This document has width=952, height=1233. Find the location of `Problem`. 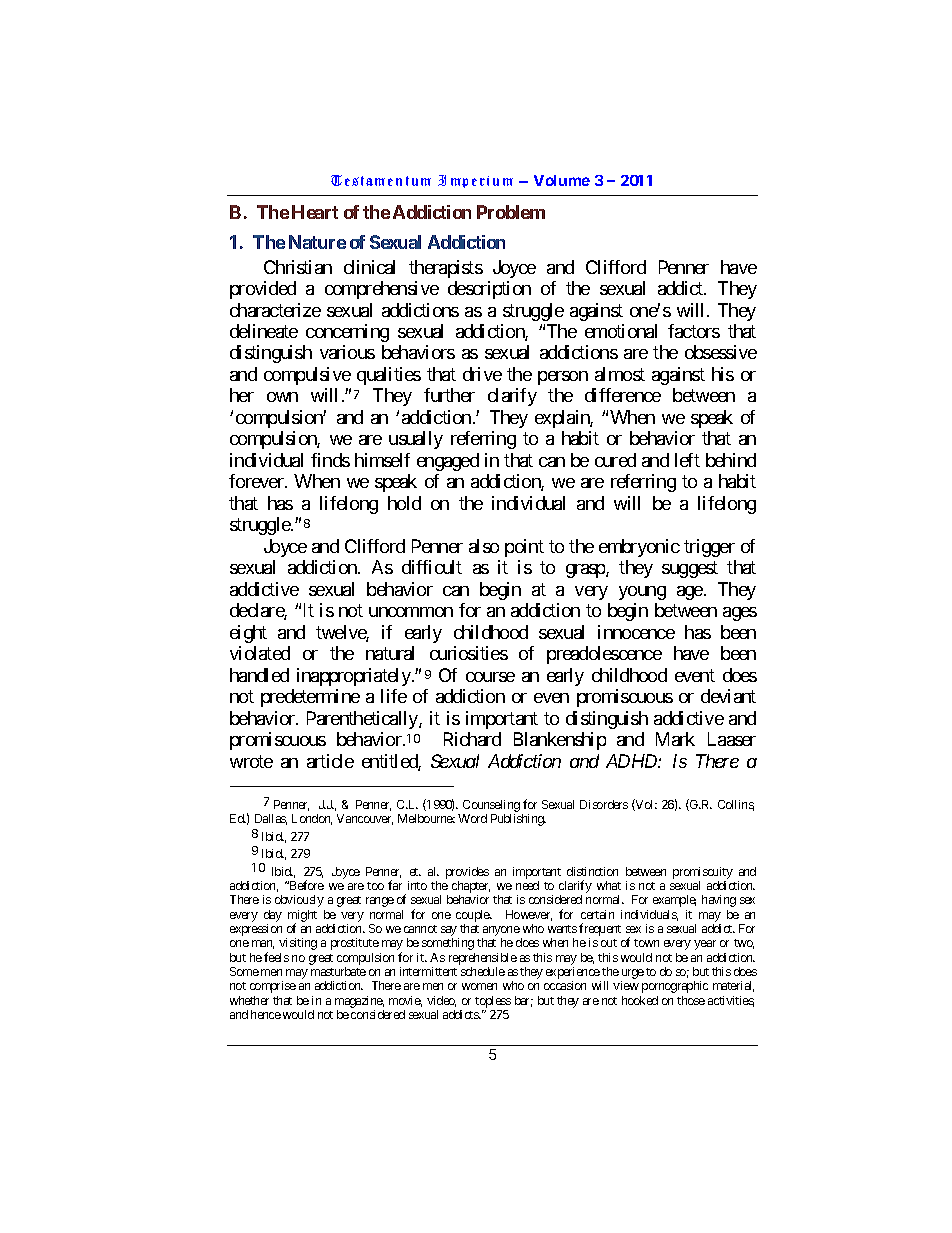

Problem is located at coordinates (511, 212).
